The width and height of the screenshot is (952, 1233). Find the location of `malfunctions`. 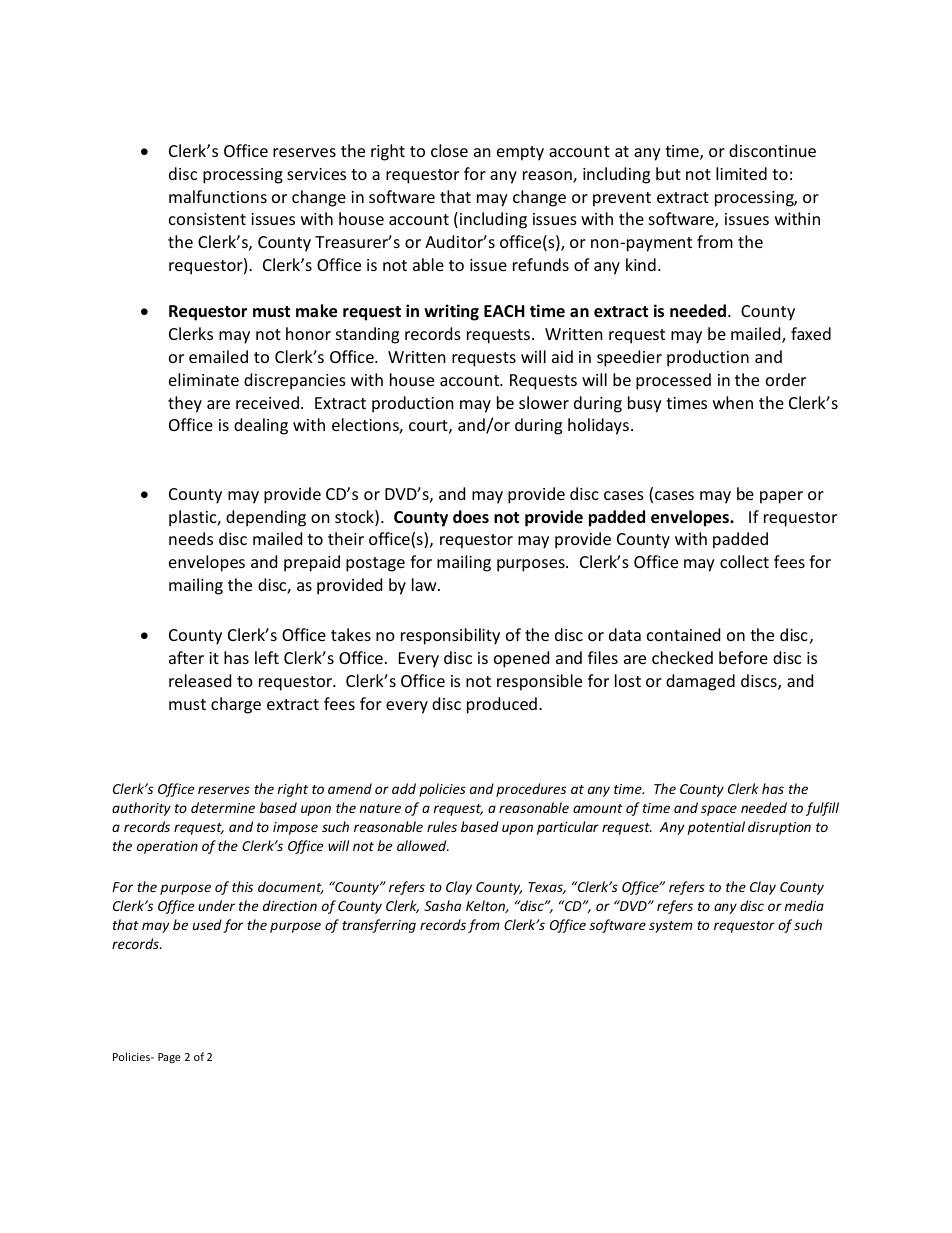

malfunctions is located at coordinates (218, 196).
